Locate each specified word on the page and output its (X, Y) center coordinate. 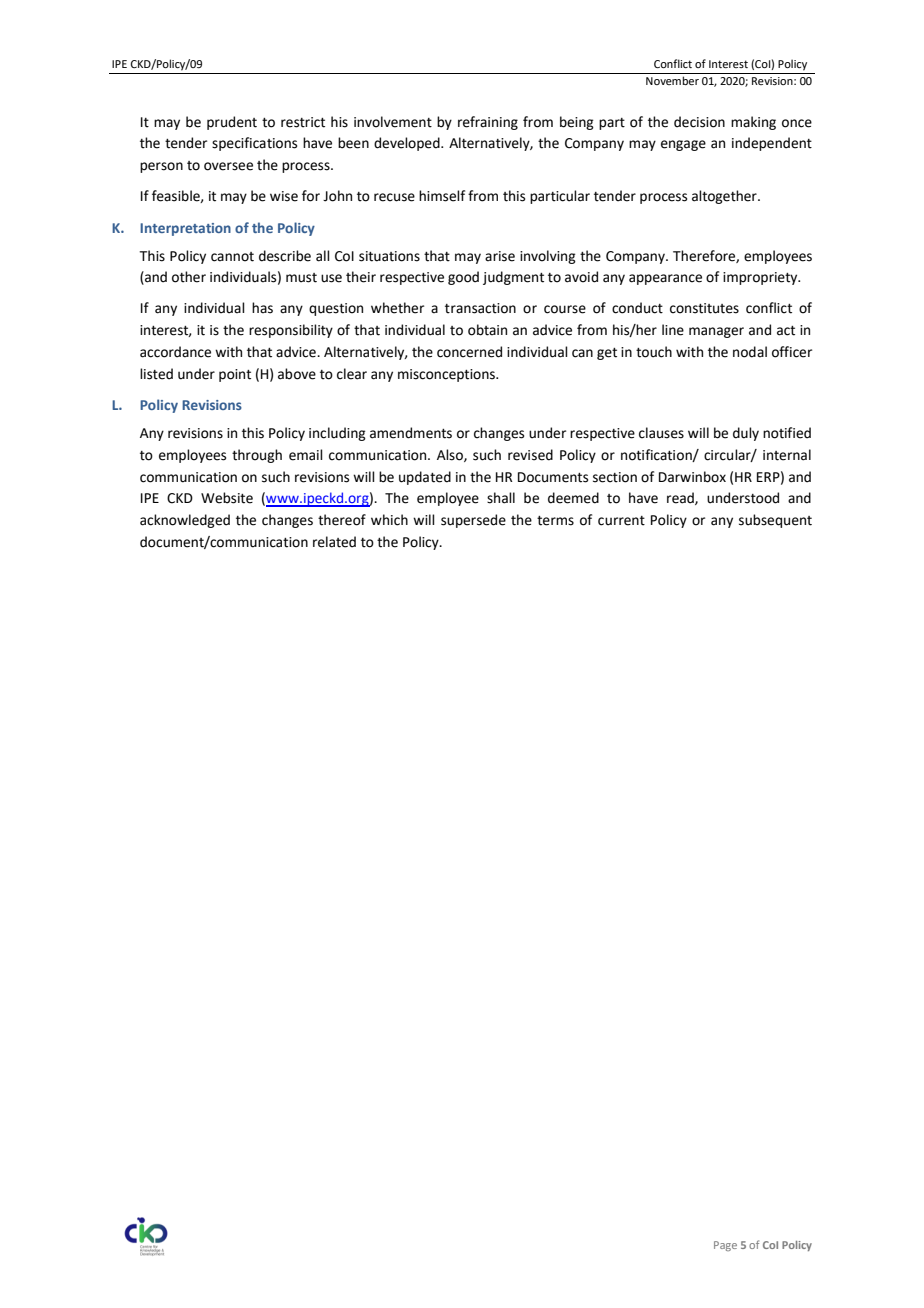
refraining (488, 123)
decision (699, 122)
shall (501, 498)
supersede (473, 521)
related (334, 542)
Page (725, 1246)
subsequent (775, 521)
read (681, 498)
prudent (232, 123)
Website (227, 498)
